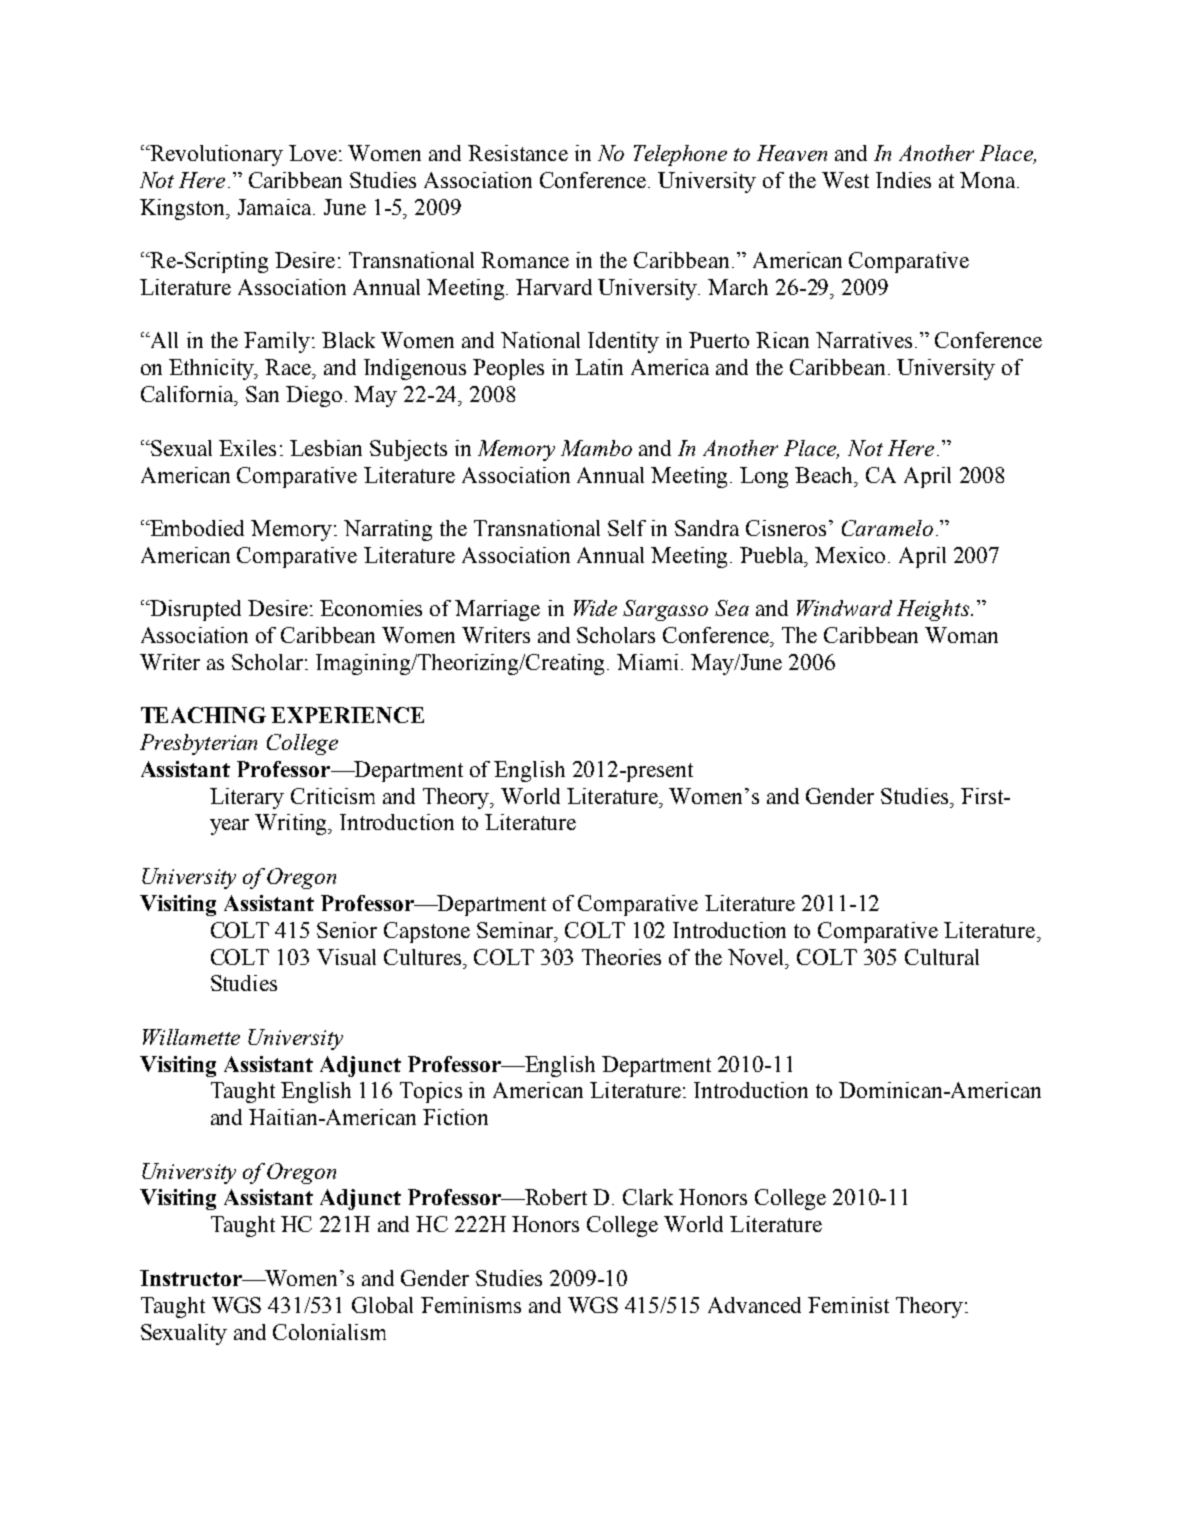 This screenshot has width=1188, height=1537. Describe the element at coordinates (276, 207) in the screenshot. I see `Jamaica` at that location.
